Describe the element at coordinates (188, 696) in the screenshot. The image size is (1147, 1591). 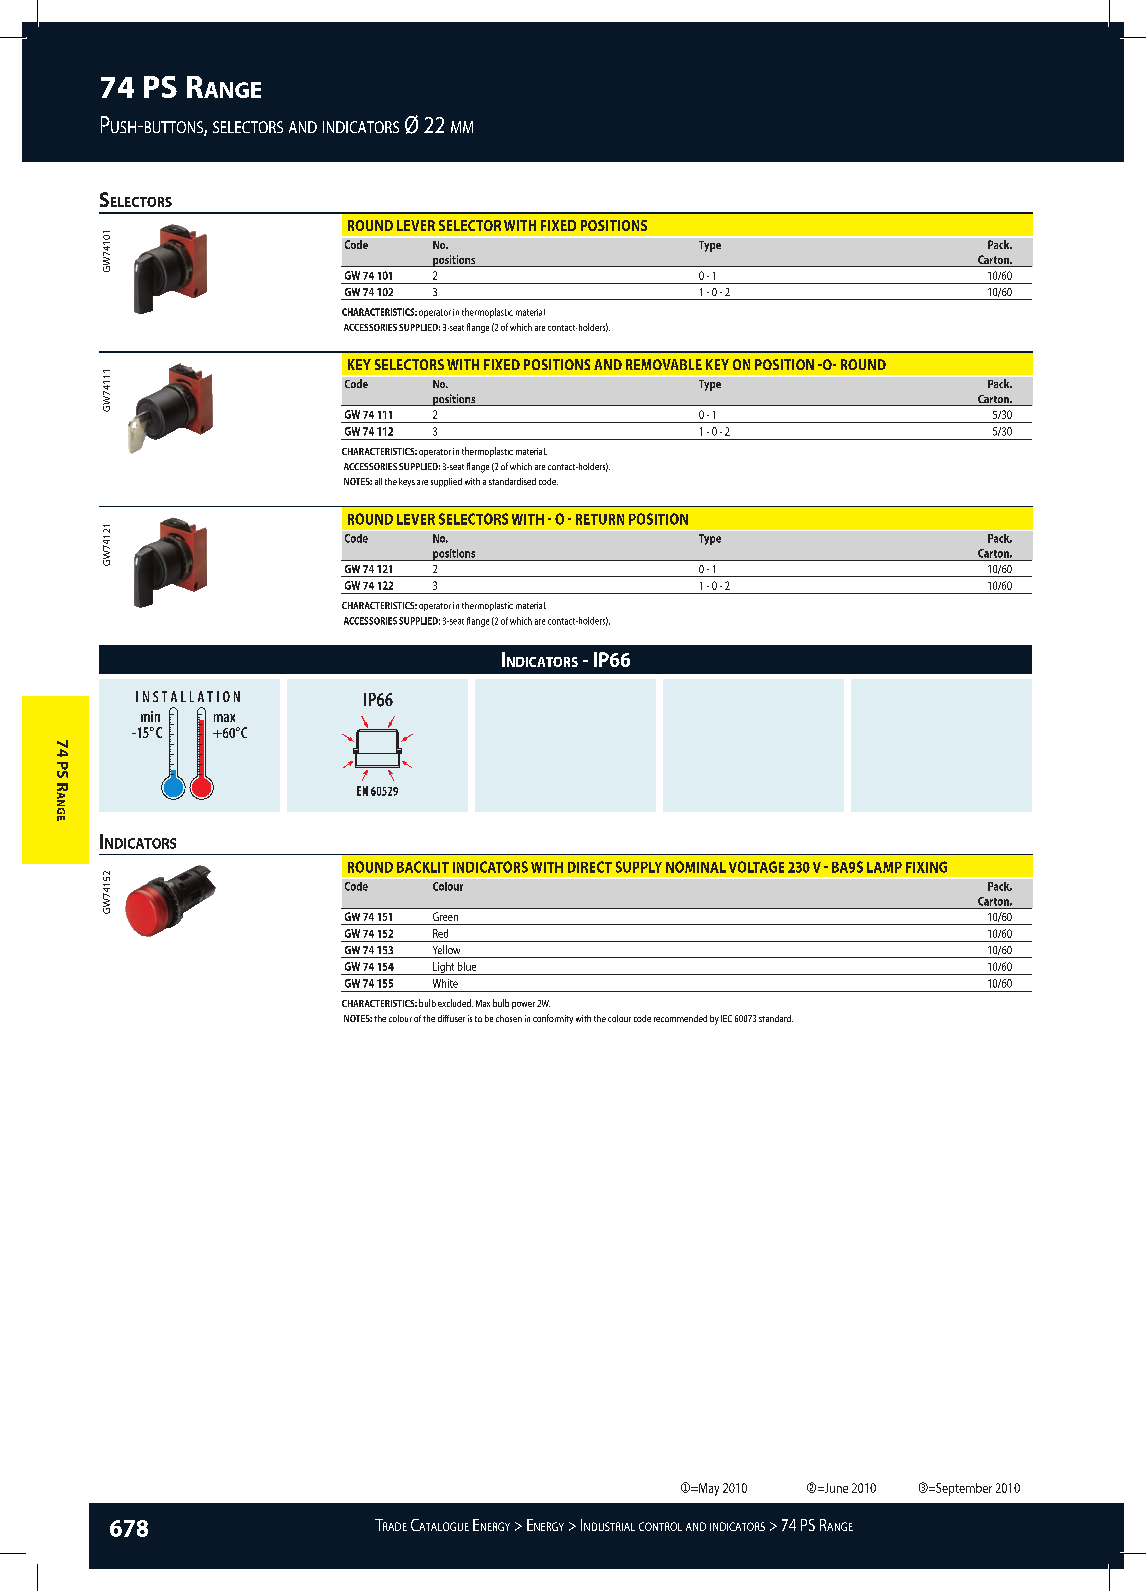
I see `INSTALLATION` at that location.
